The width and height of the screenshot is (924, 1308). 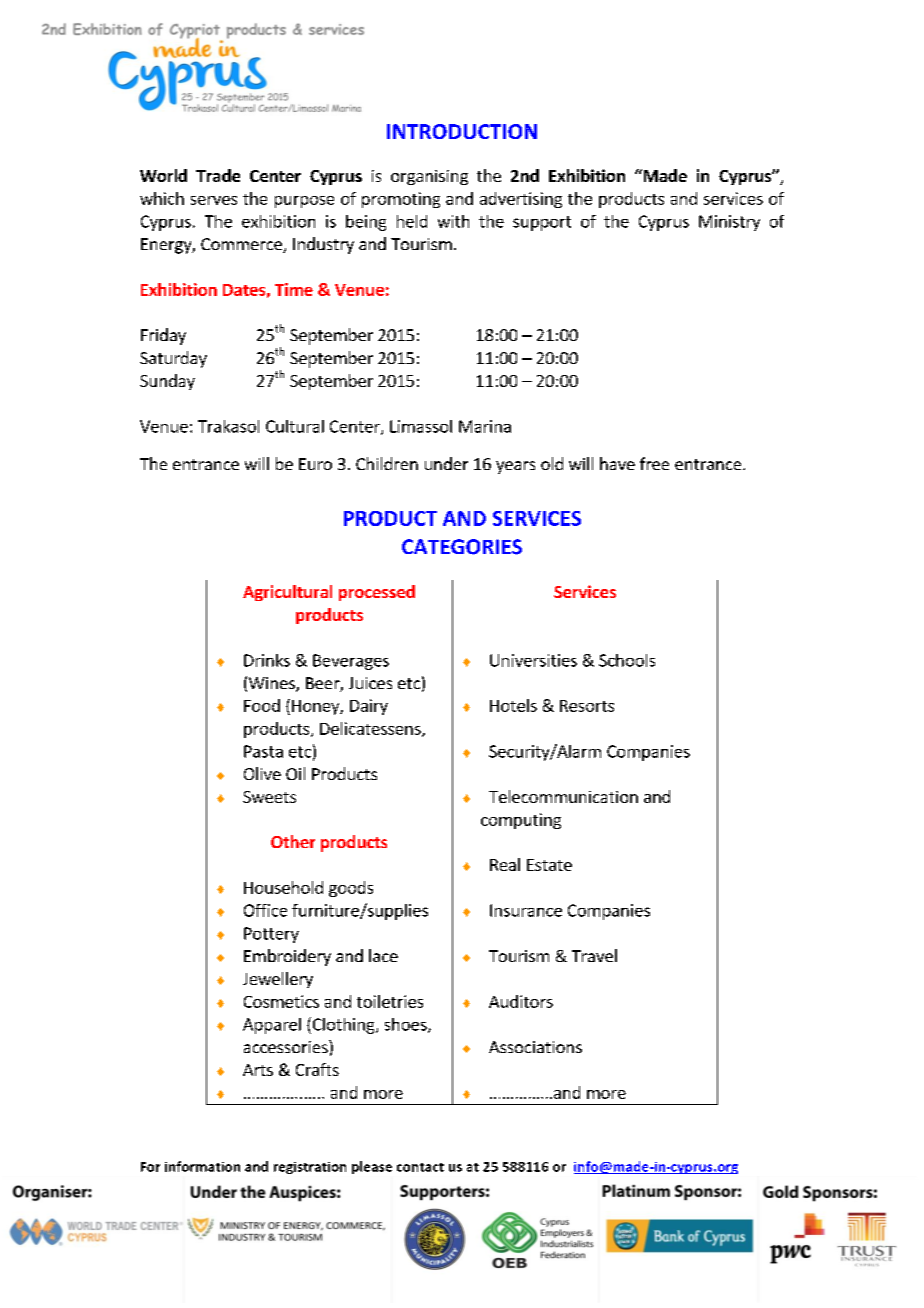 What do you see at coordinates (729, 223) in the screenshot?
I see `Ministry` at bounding box center [729, 223].
